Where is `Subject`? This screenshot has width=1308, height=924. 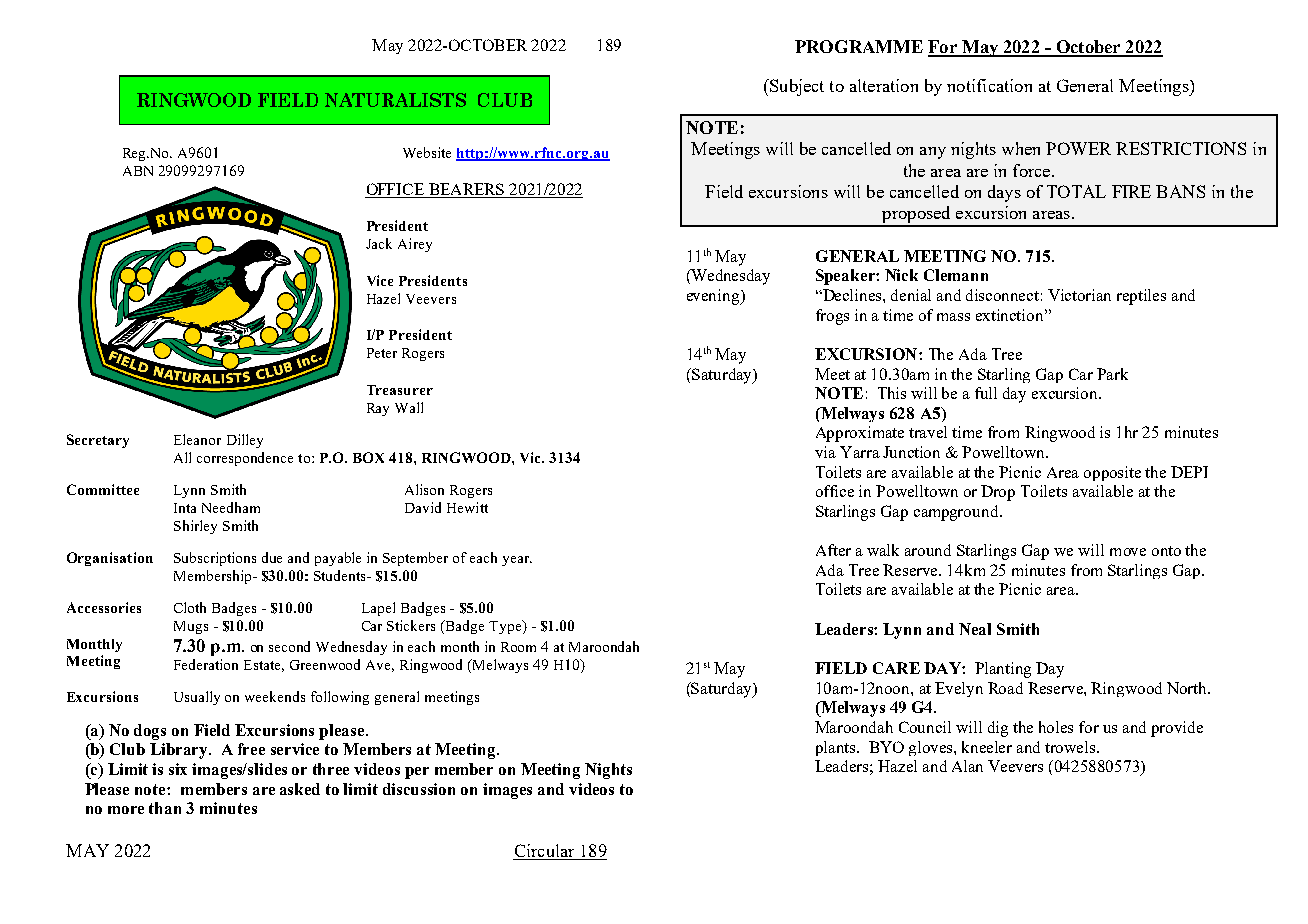
Subject is located at coordinates (796, 87).
